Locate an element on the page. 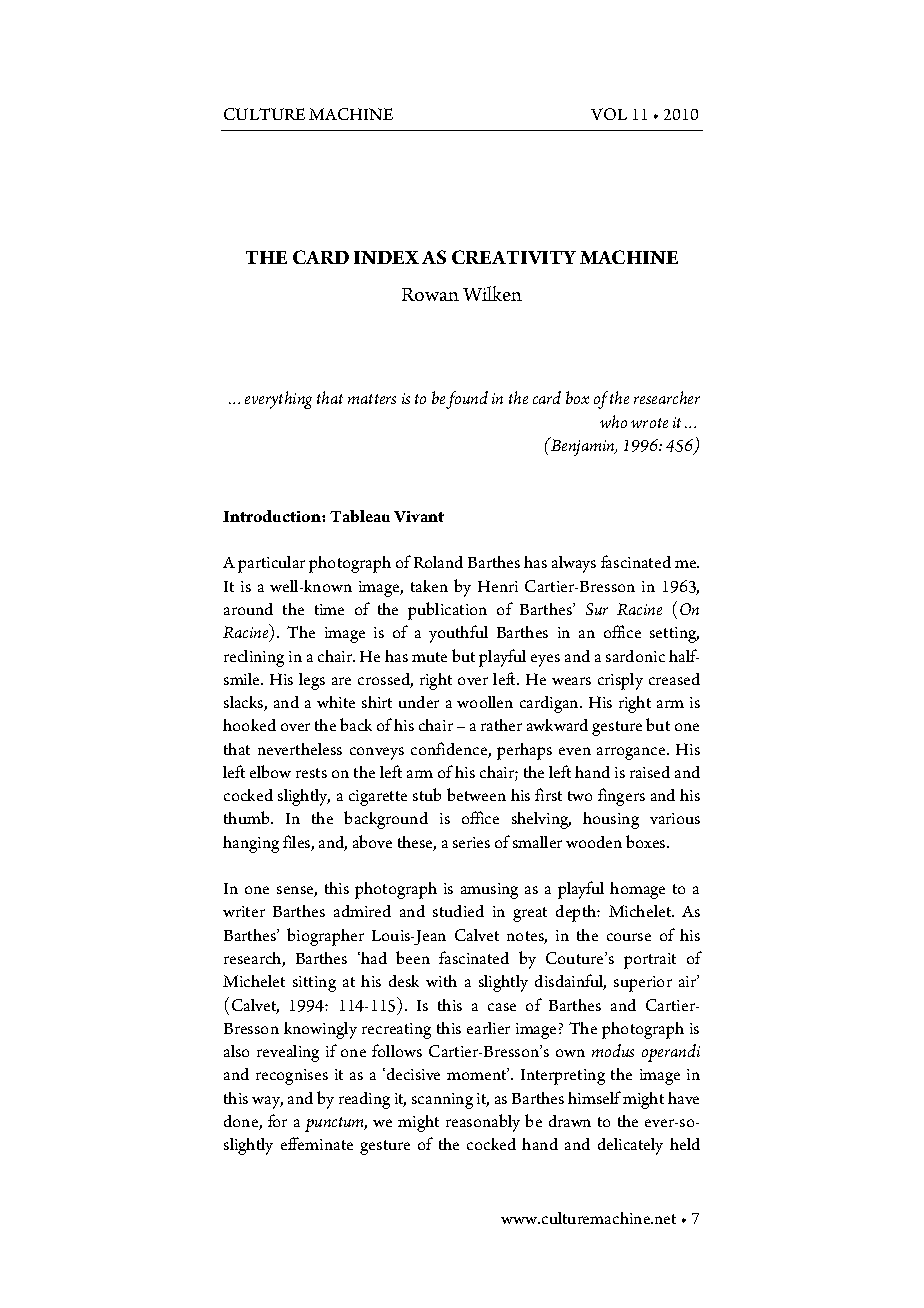  matters is located at coordinates (372, 399).
